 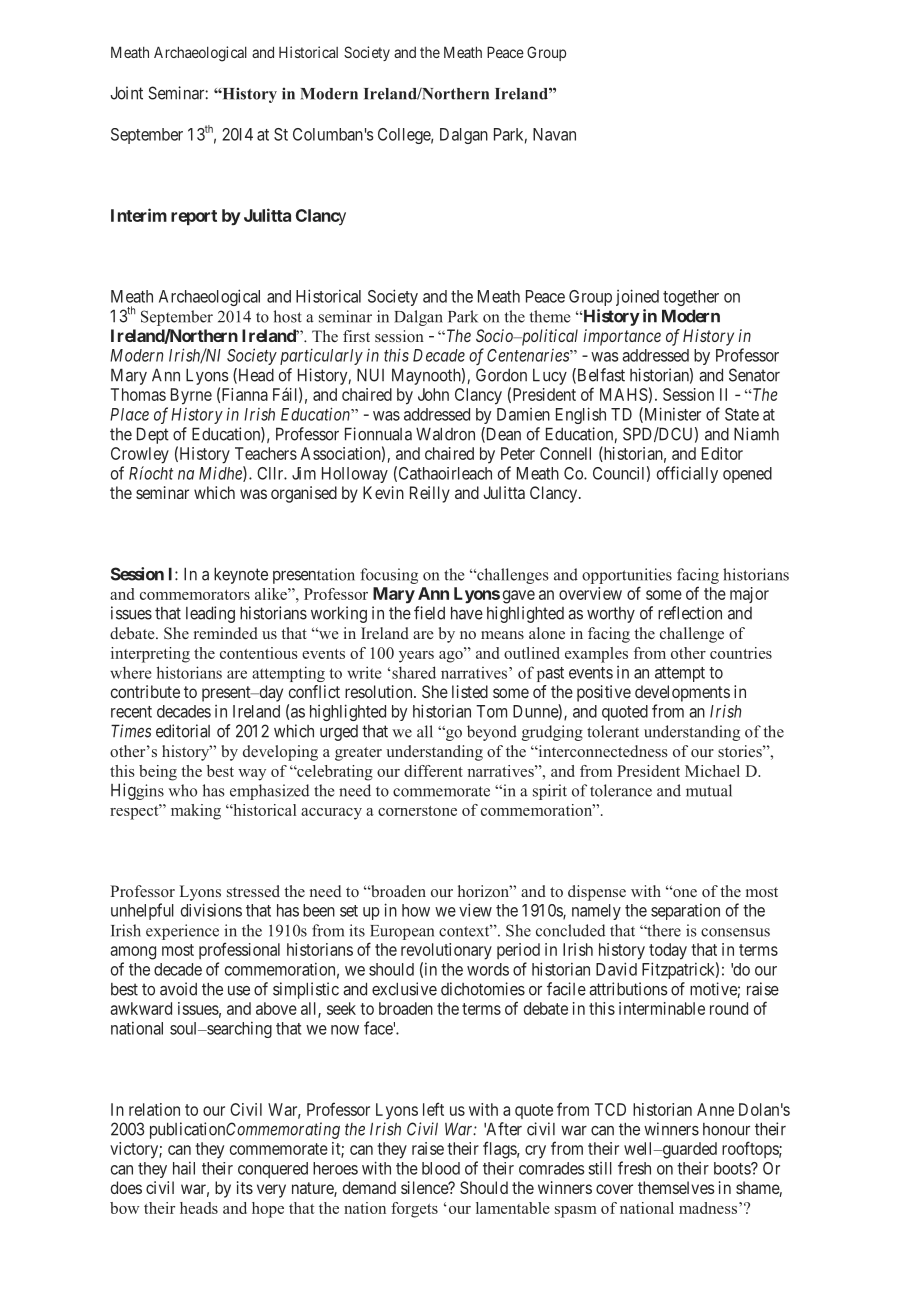 What do you see at coordinates (416, 910) in the screenshot?
I see `how` at bounding box center [416, 910].
